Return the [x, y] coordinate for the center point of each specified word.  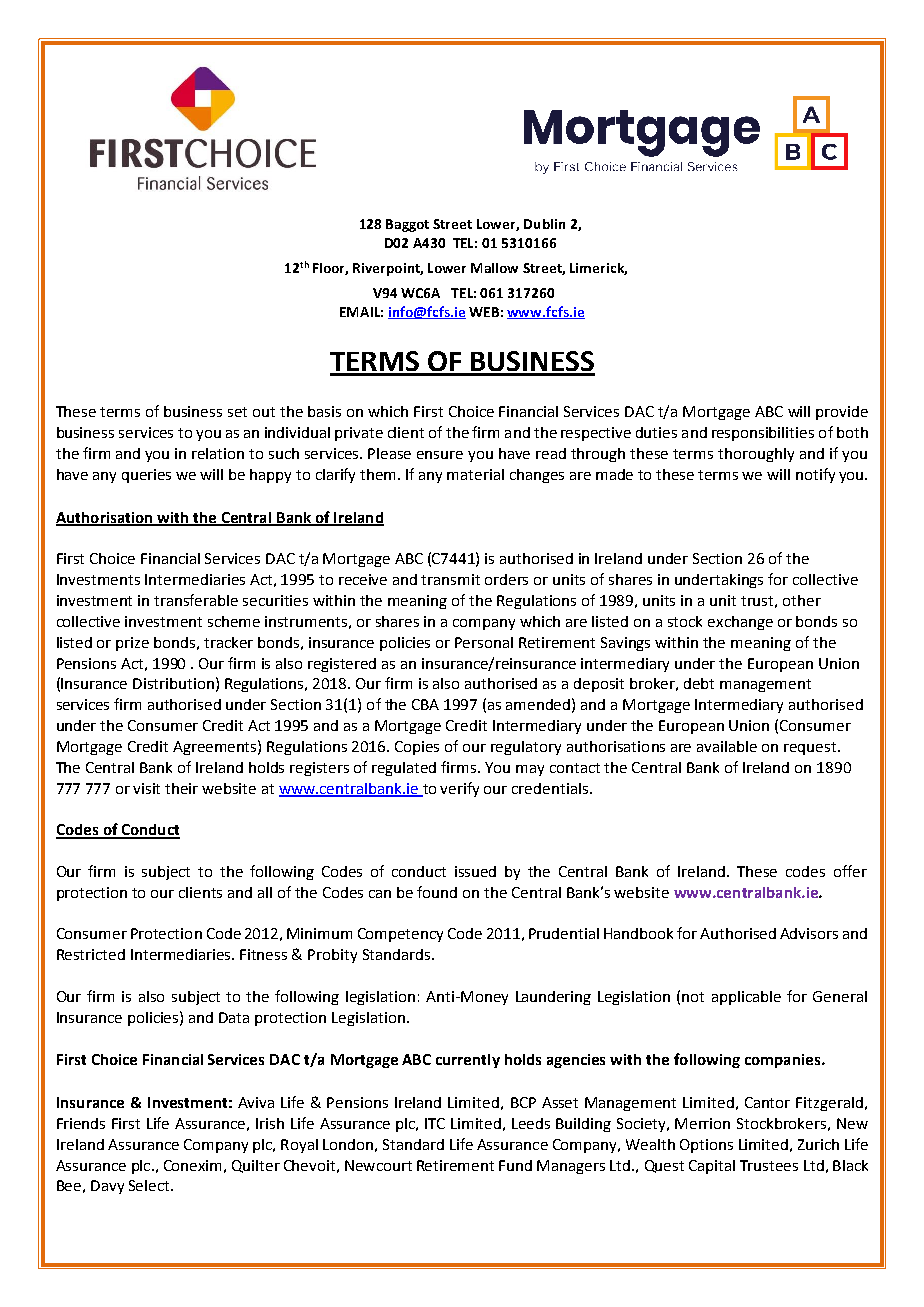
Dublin [544, 224]
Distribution [173, 683]
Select [150, 1185]
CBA [425, 704]
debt [699, 683]
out [264, 412]
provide [842, 413]
